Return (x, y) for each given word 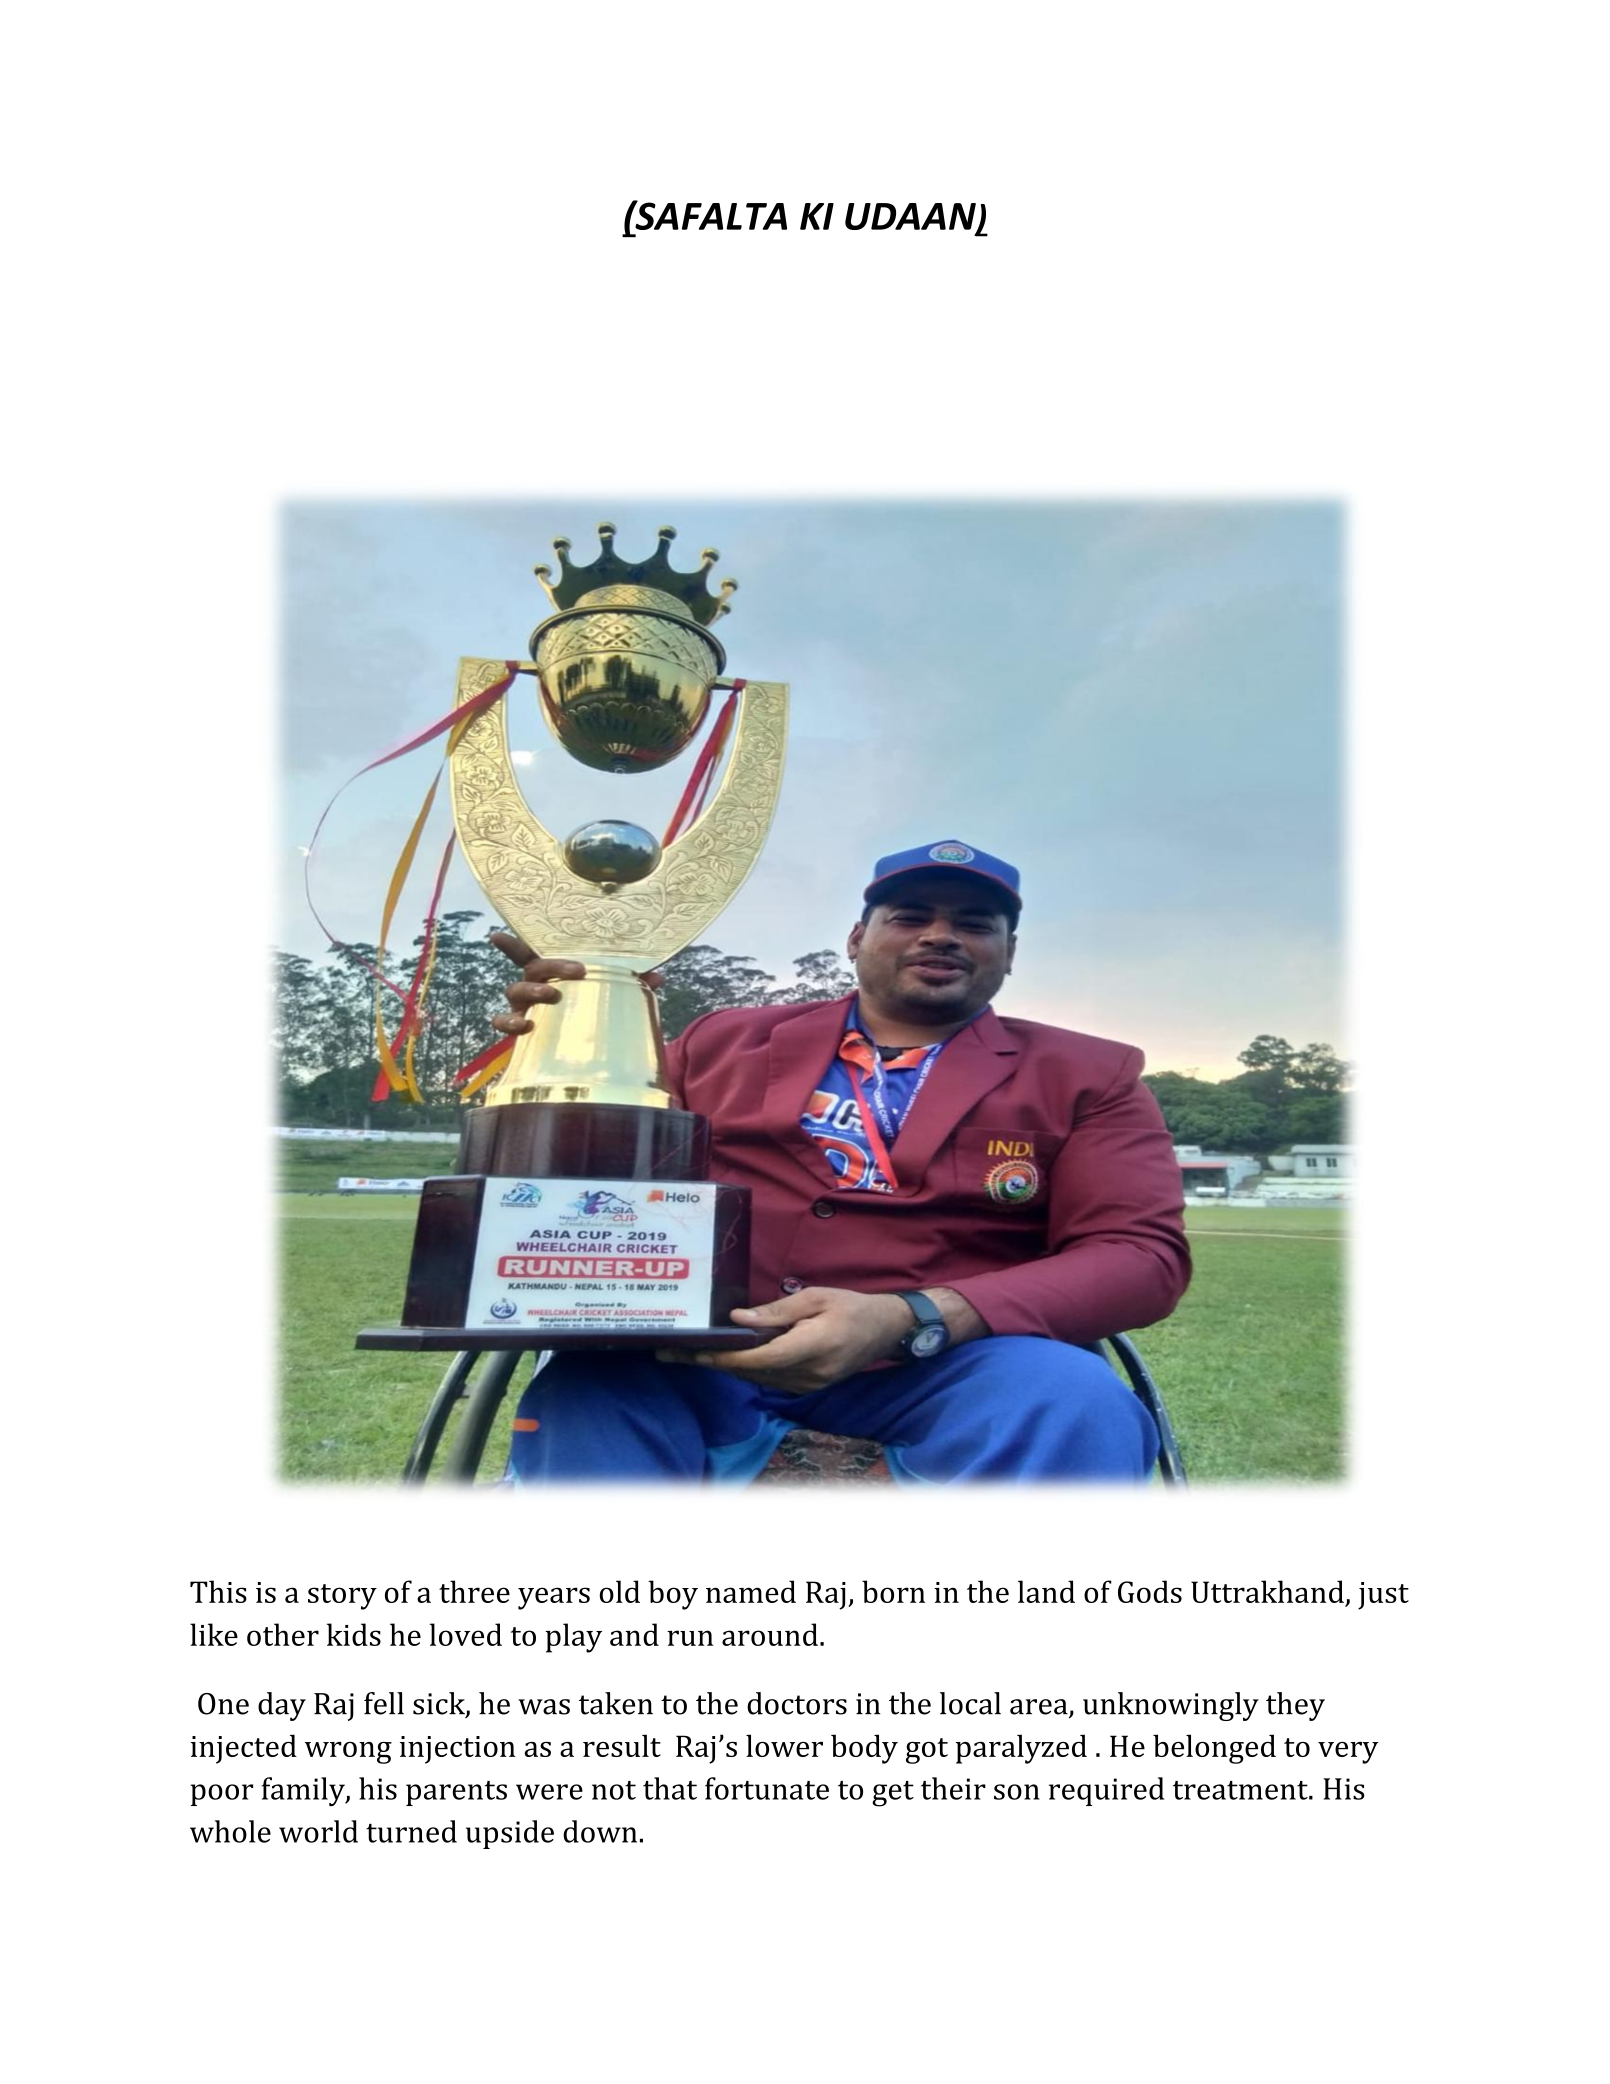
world (318, 1831)
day (282, 1706)
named (751, 1591)
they (1295, 1706)
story (342, 1597)
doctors (797, 1703)
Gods (1150, 1591)
